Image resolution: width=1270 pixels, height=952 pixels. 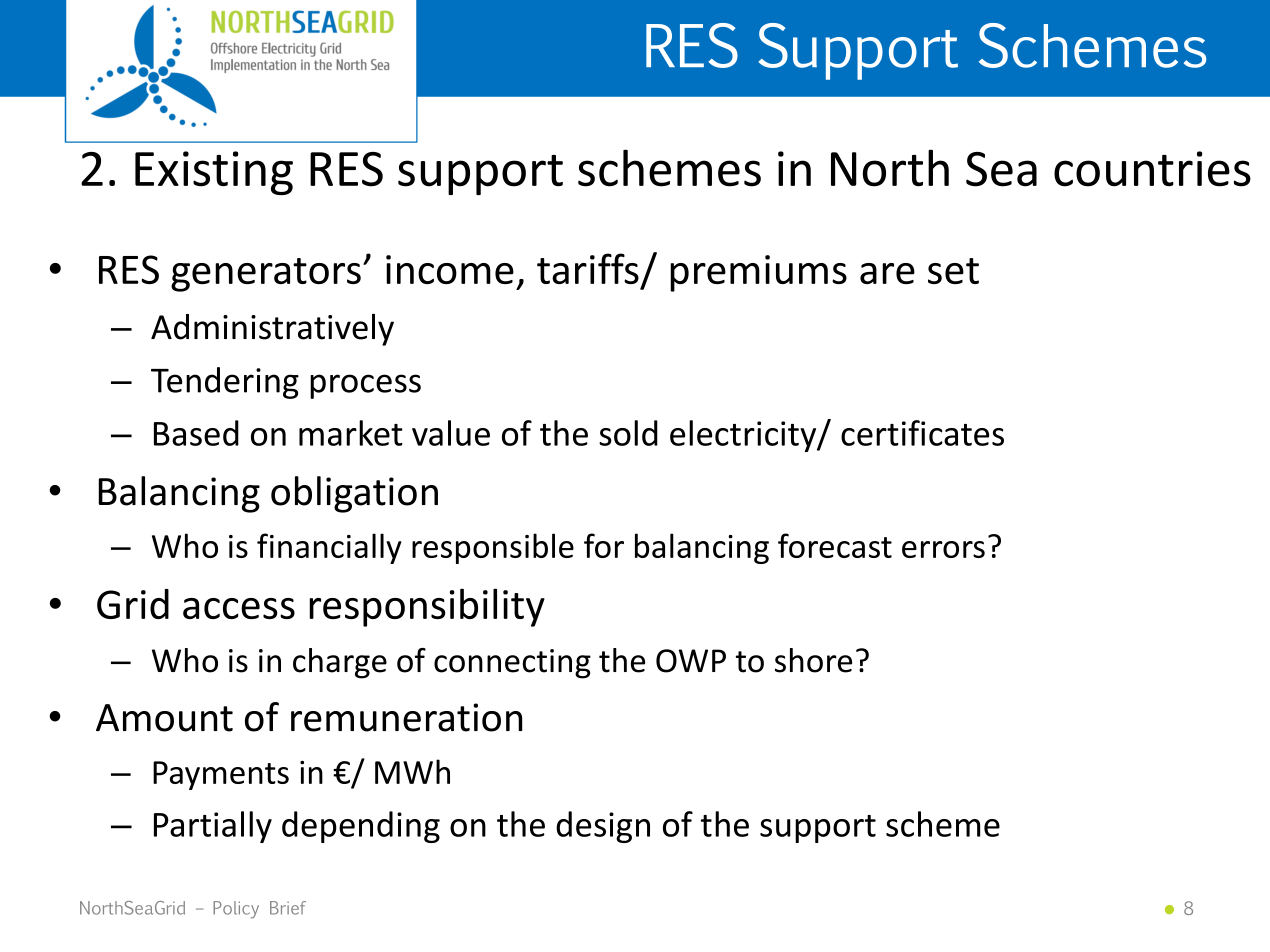 What do you see at coordinates (922, 433) in the document?
I see `certificates` at bounding box center [922, 433].
